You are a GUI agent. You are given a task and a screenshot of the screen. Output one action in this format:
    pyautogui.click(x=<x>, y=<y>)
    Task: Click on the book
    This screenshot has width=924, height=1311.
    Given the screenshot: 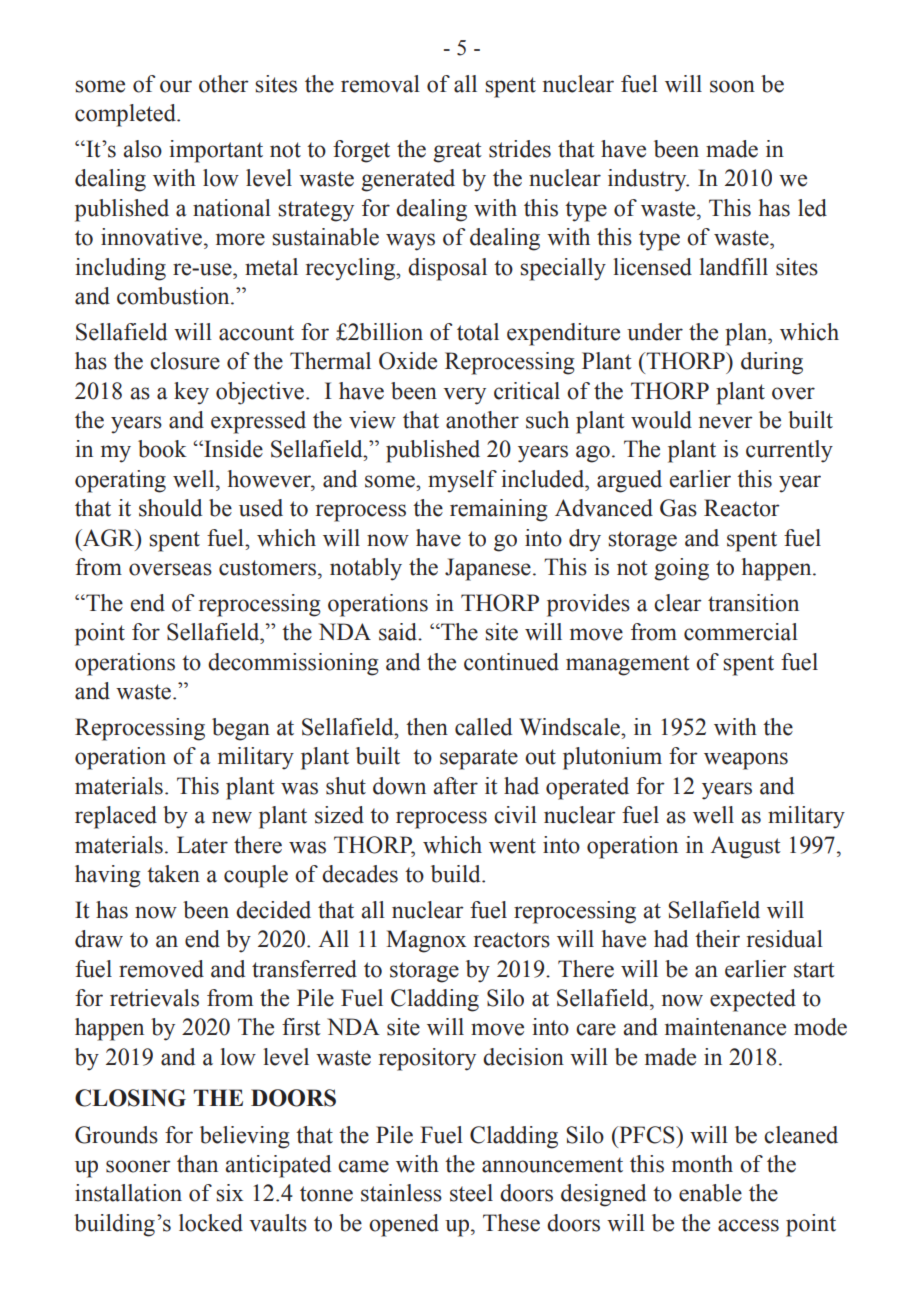 What is the action you would take?
    pyautogui.click(x=162, y=449)
